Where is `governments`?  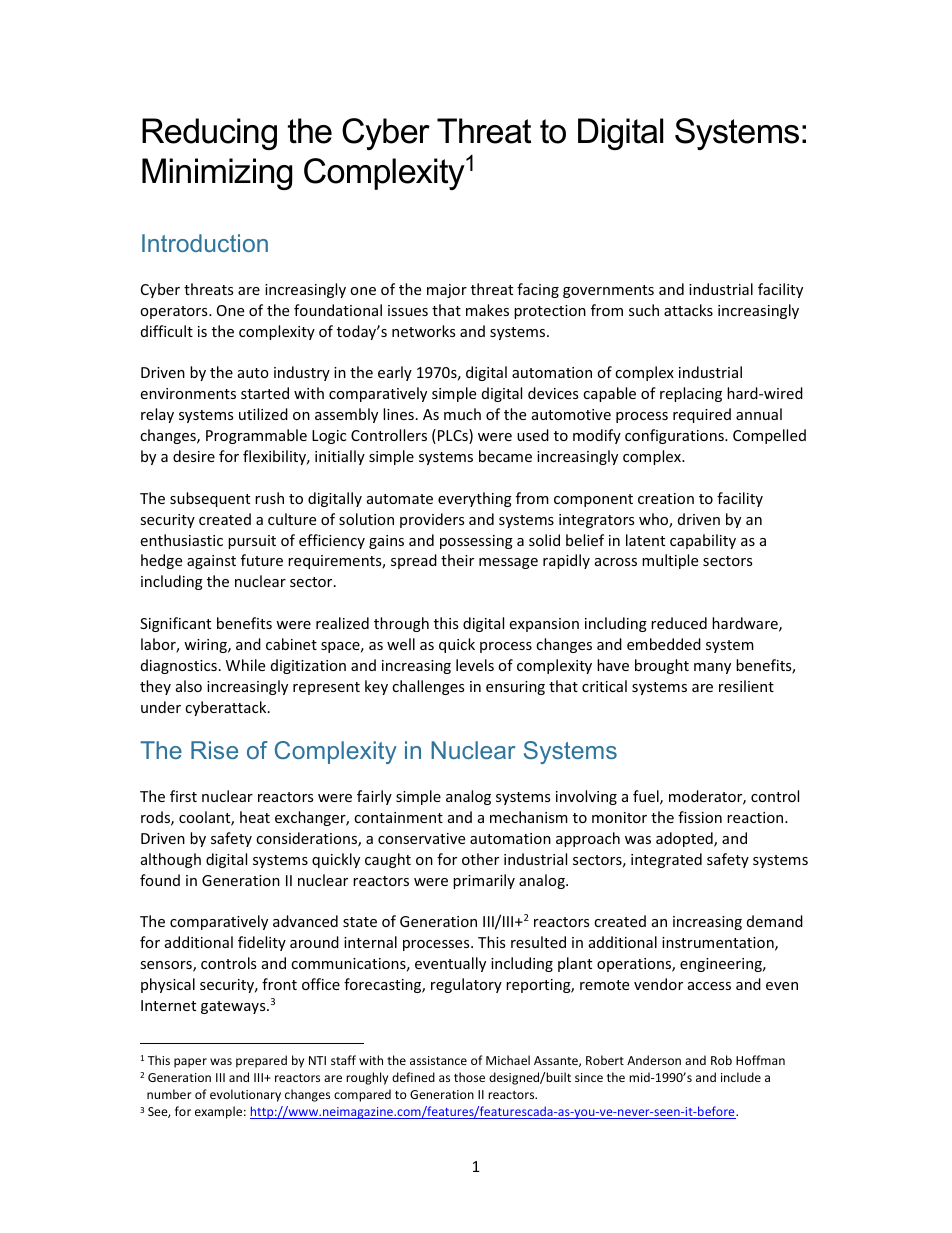
governments is located at coordinates (608, 291).
